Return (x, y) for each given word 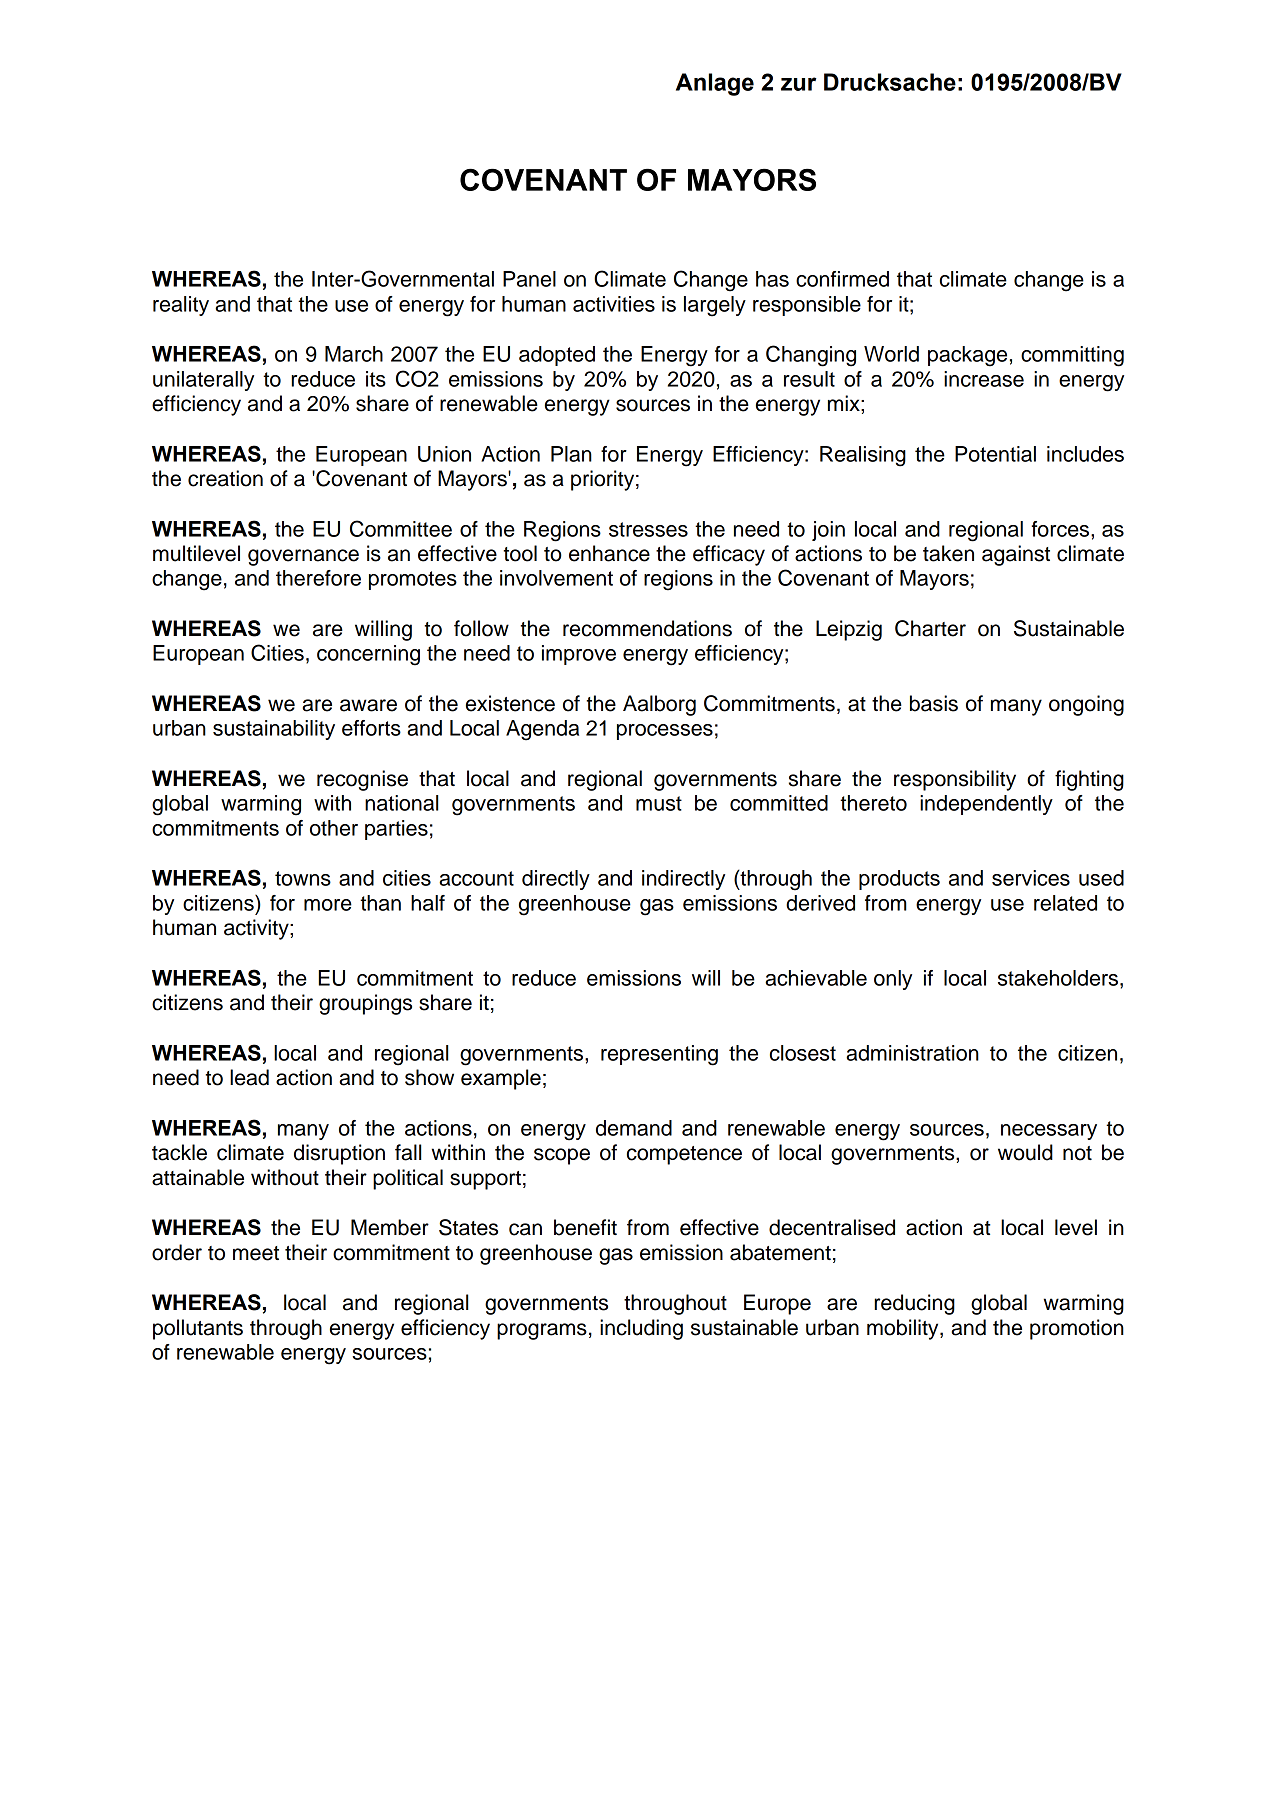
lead (249, 1077)
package (967, 356)
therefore (318, 578)
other (334, 828)
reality (181, 306)
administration (912, 1053)
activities (614, 304)
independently (986, 805)
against (1016, 555)
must (659, 803)
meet (256, 1253)
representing (659, 1055)
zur (799, 84)
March (354, 354)
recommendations (647, 628)
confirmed (842, 279)
